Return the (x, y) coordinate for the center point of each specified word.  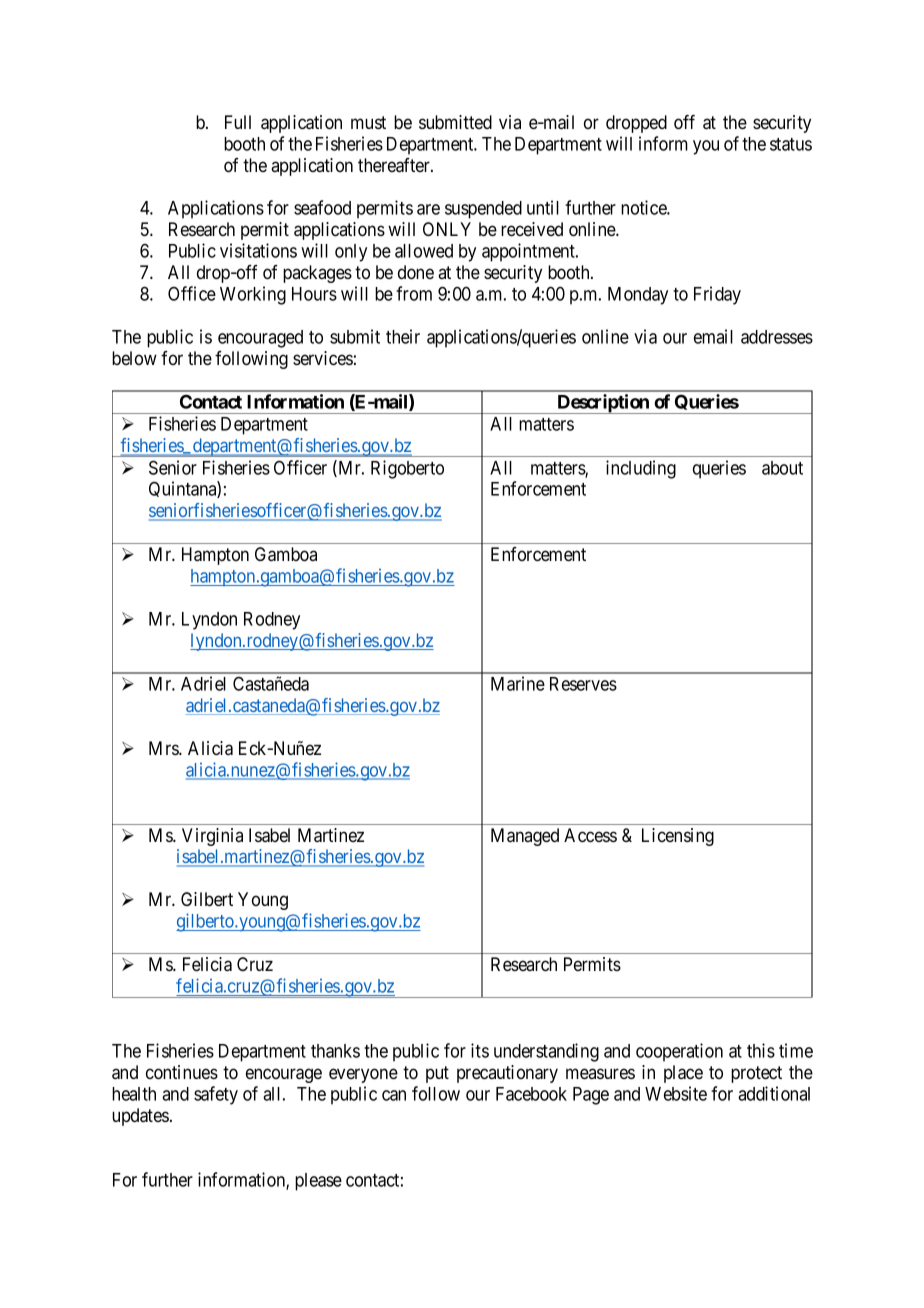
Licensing (678, 837)
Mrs (164, 748)
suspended (483, 210)
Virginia (212, 837)
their (403, 336)
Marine (518, 683)
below (134, 358)
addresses (777, 337)
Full (238, 122)
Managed (525, 837)
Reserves (583, 684)
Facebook (531, 1094)
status (791, 144)
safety (216, 1095)
